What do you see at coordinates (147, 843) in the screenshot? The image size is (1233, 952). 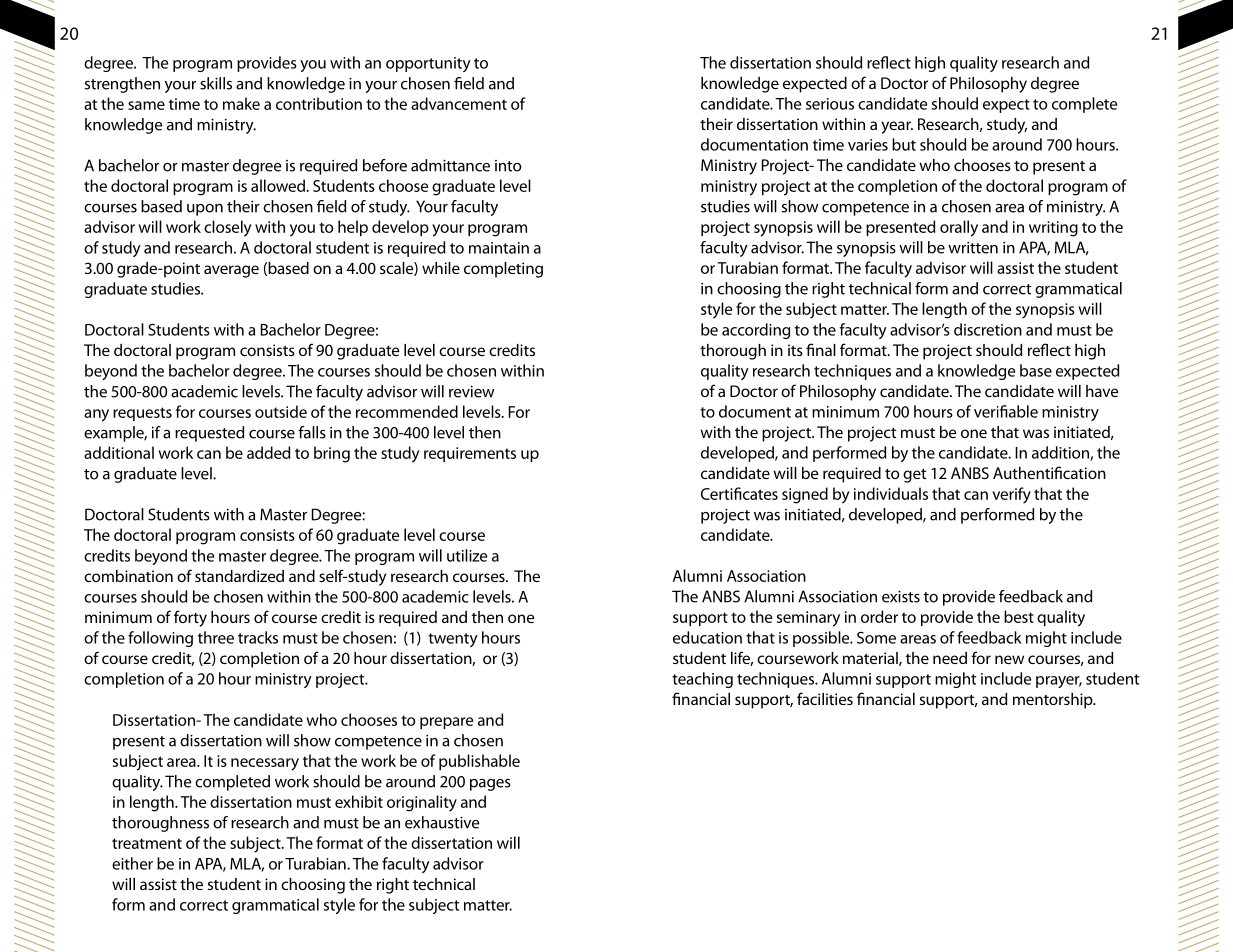 I see `treatment` at bounding box center [147, 843].
